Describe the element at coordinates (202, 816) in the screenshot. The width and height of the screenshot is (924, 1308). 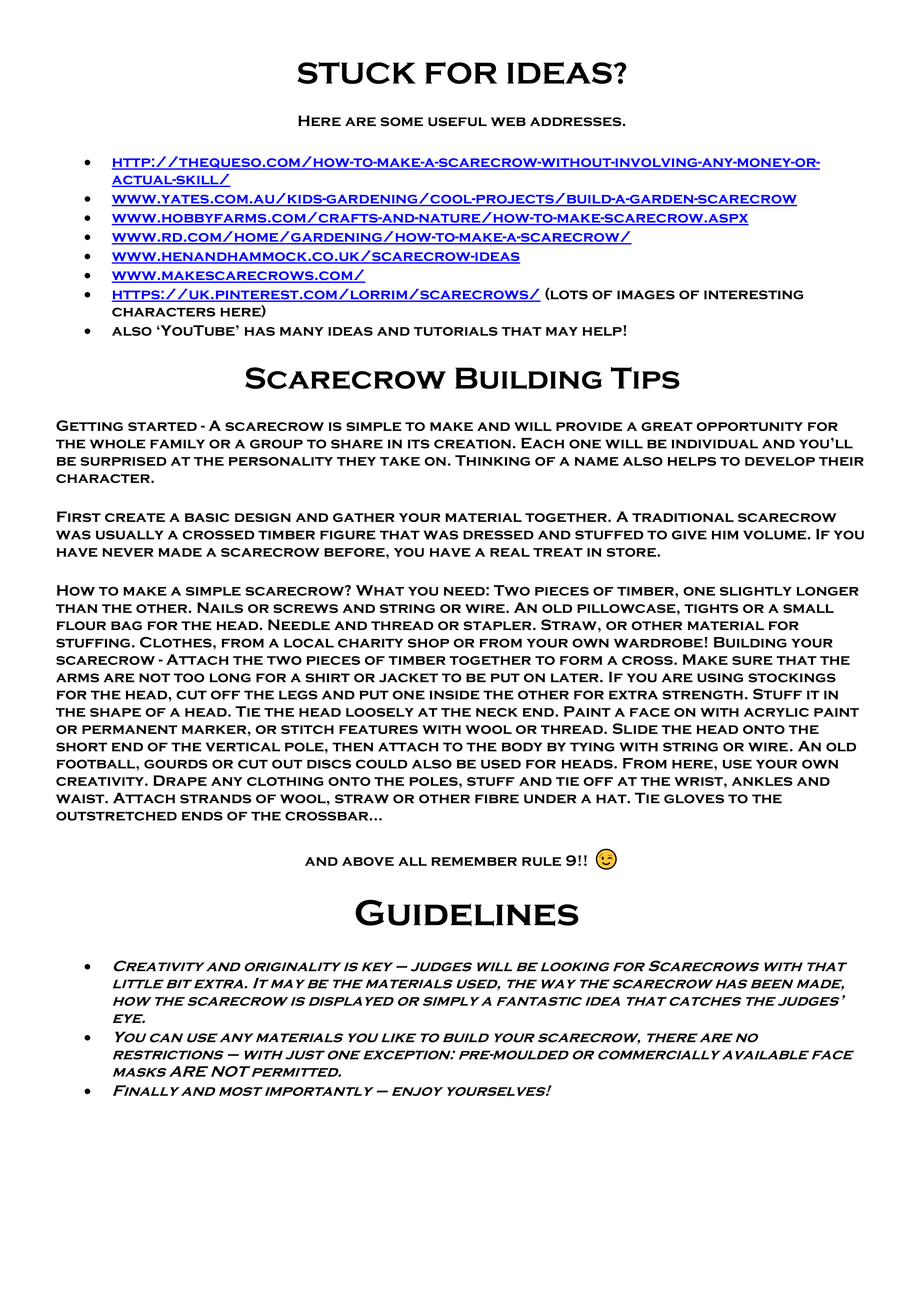
I see `ends` at that location.
